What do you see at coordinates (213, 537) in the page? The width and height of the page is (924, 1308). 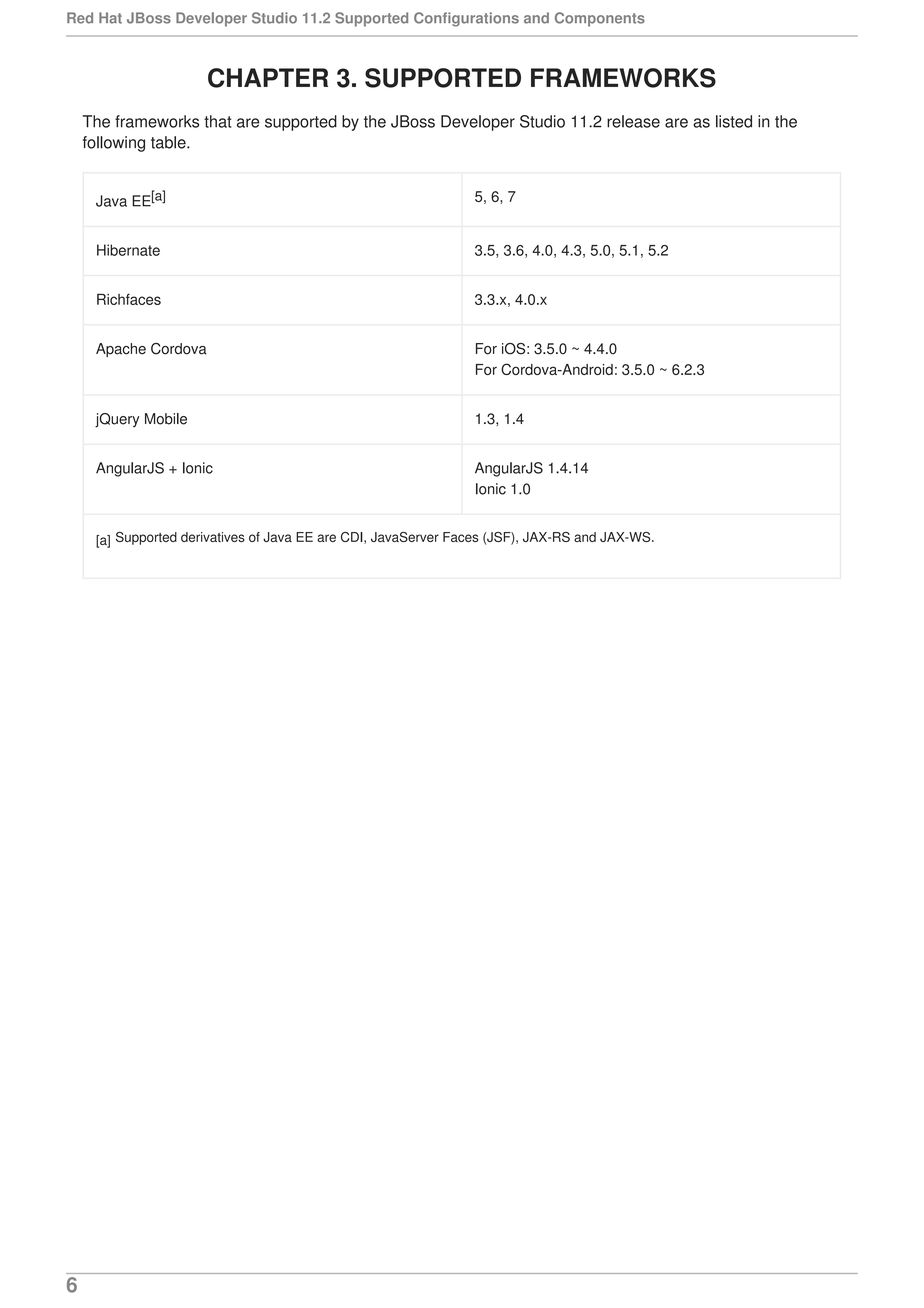 I see `derivatives` at bounding box center [213, 537].
